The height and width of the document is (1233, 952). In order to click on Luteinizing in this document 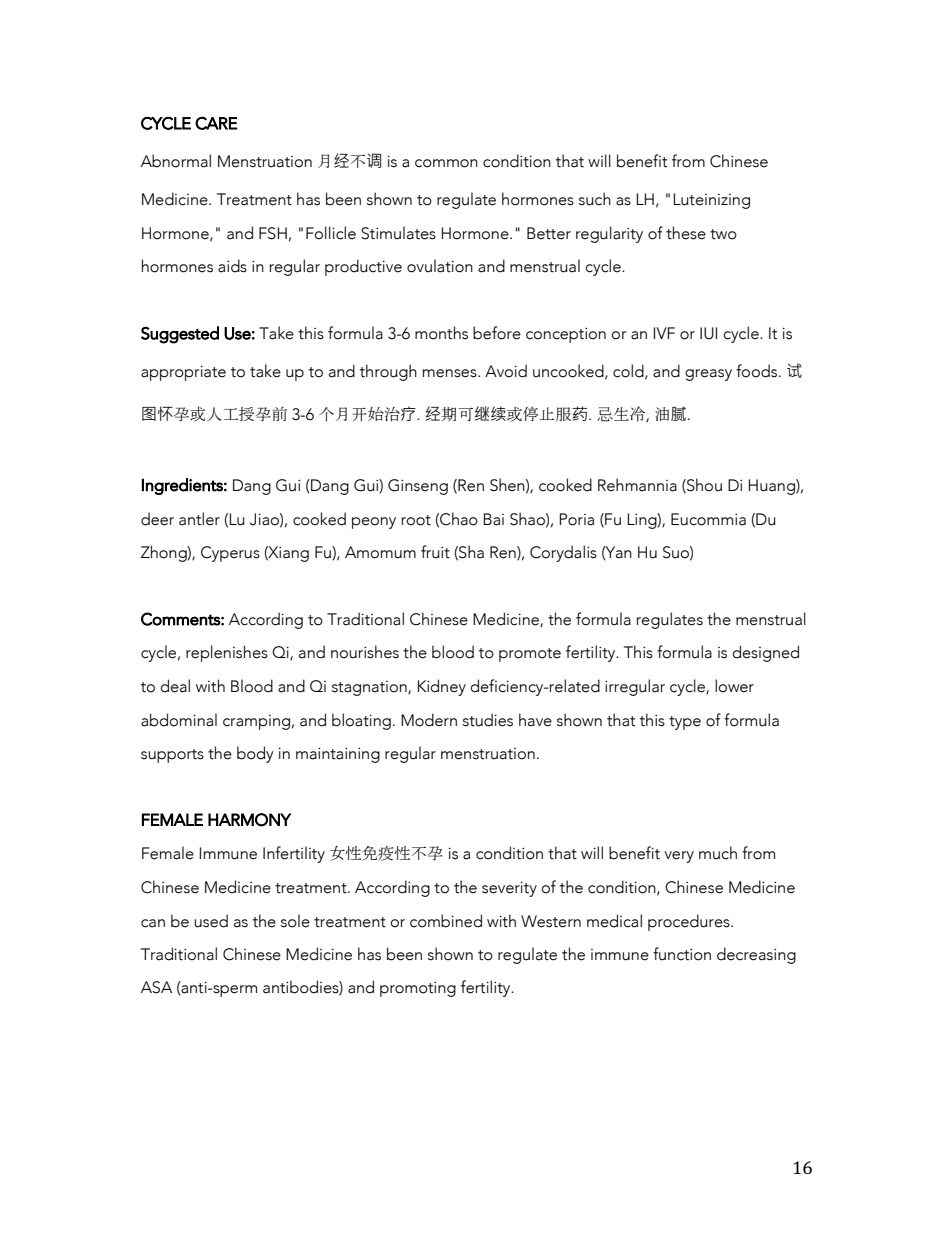, I will do `click(711, 201)`.
